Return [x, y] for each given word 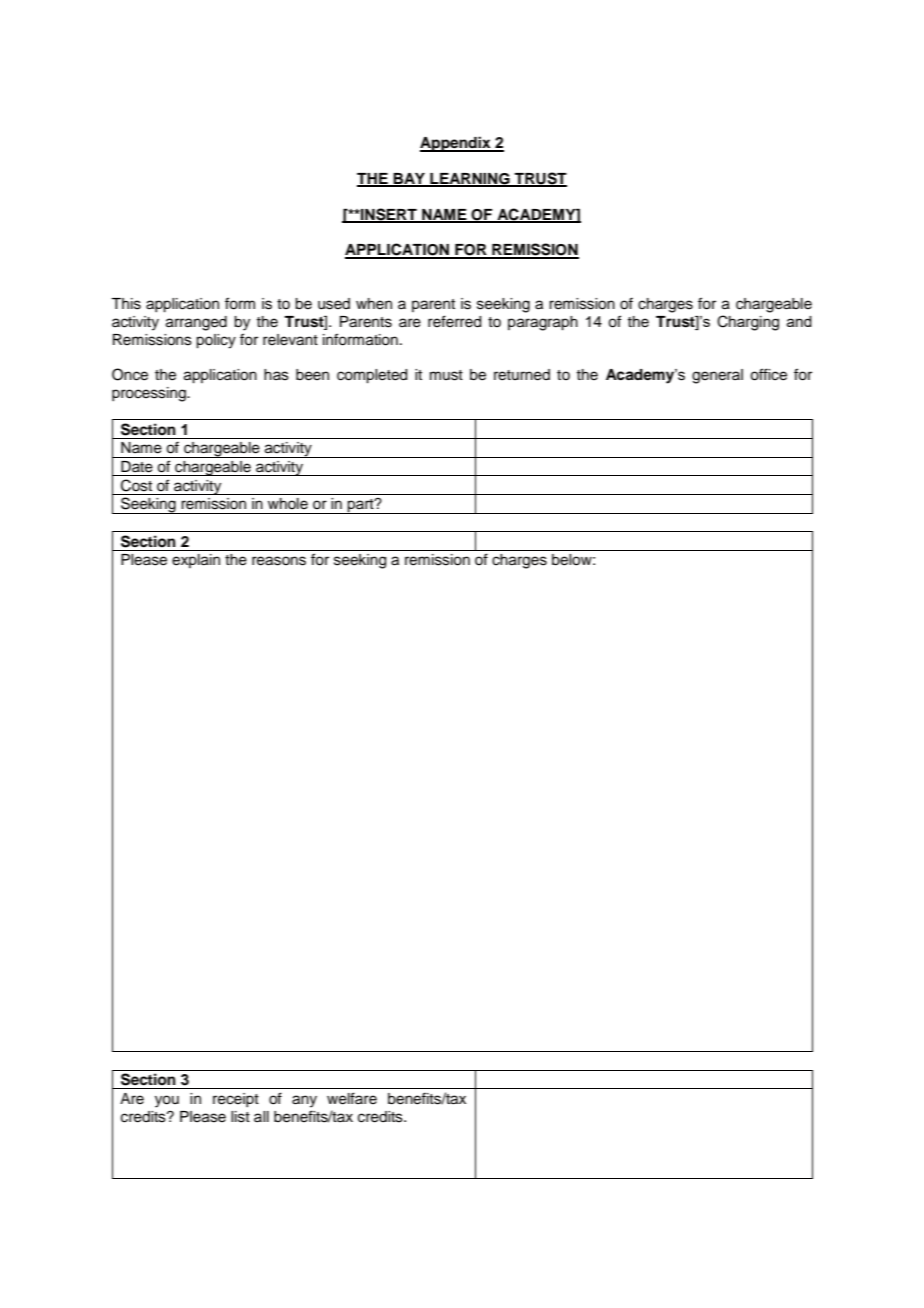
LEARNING [470, 180]
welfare [352, 1098]
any [304, 1101]
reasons [279, 561]
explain [196, 561]
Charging [748, 323]
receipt [236, 1100]
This [126, 304]
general [717, 376]
